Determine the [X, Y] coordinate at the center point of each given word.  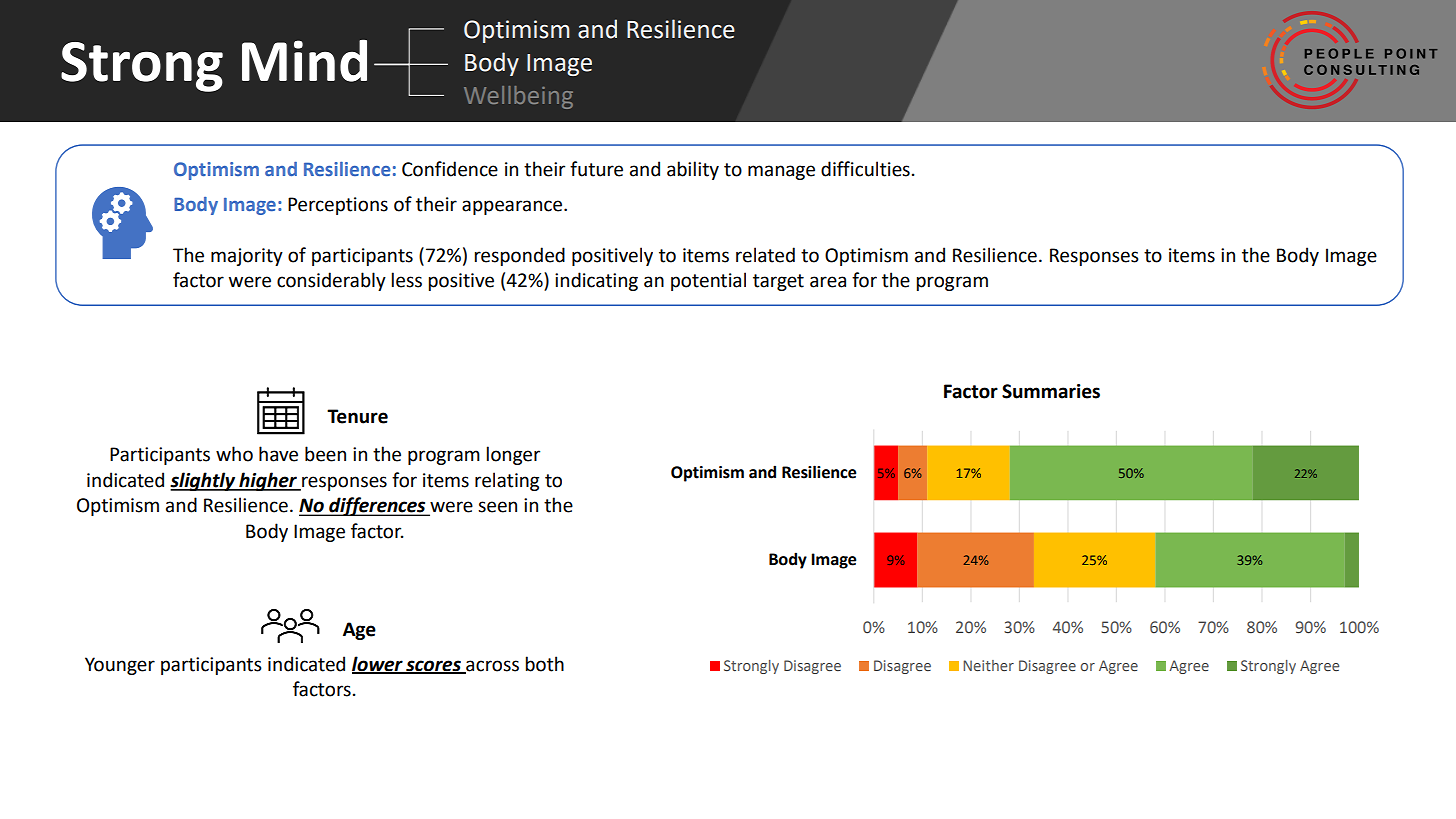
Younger [120, 666]
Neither [988, 665]
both [545, 664]
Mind [304, 61]
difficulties [865, 169]
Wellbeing [518, 97]
